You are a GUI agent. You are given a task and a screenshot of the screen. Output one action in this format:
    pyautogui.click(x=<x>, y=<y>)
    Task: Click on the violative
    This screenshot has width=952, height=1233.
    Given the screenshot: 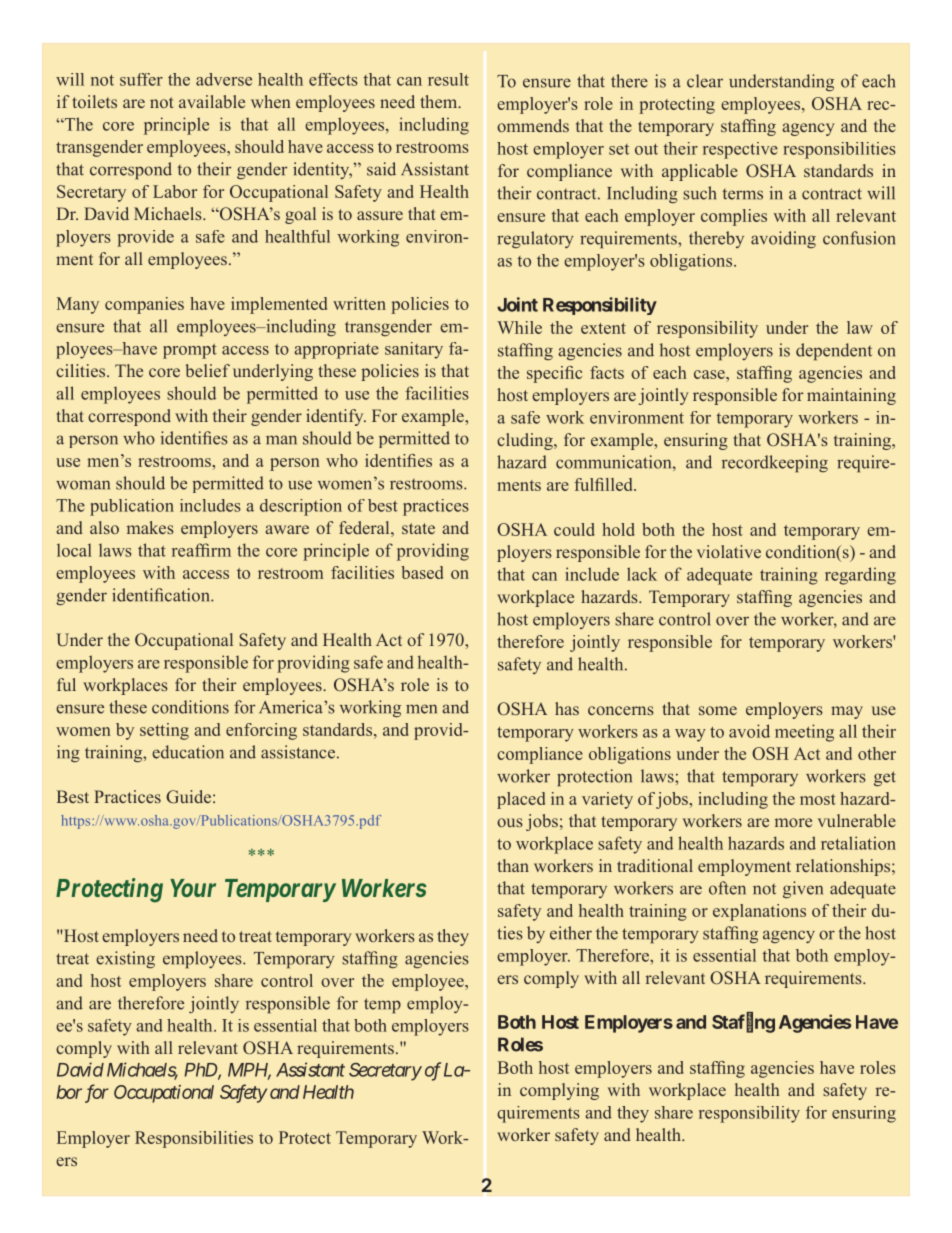 What is the action you would take?
    pyautogui.click(x=729, y=551)
